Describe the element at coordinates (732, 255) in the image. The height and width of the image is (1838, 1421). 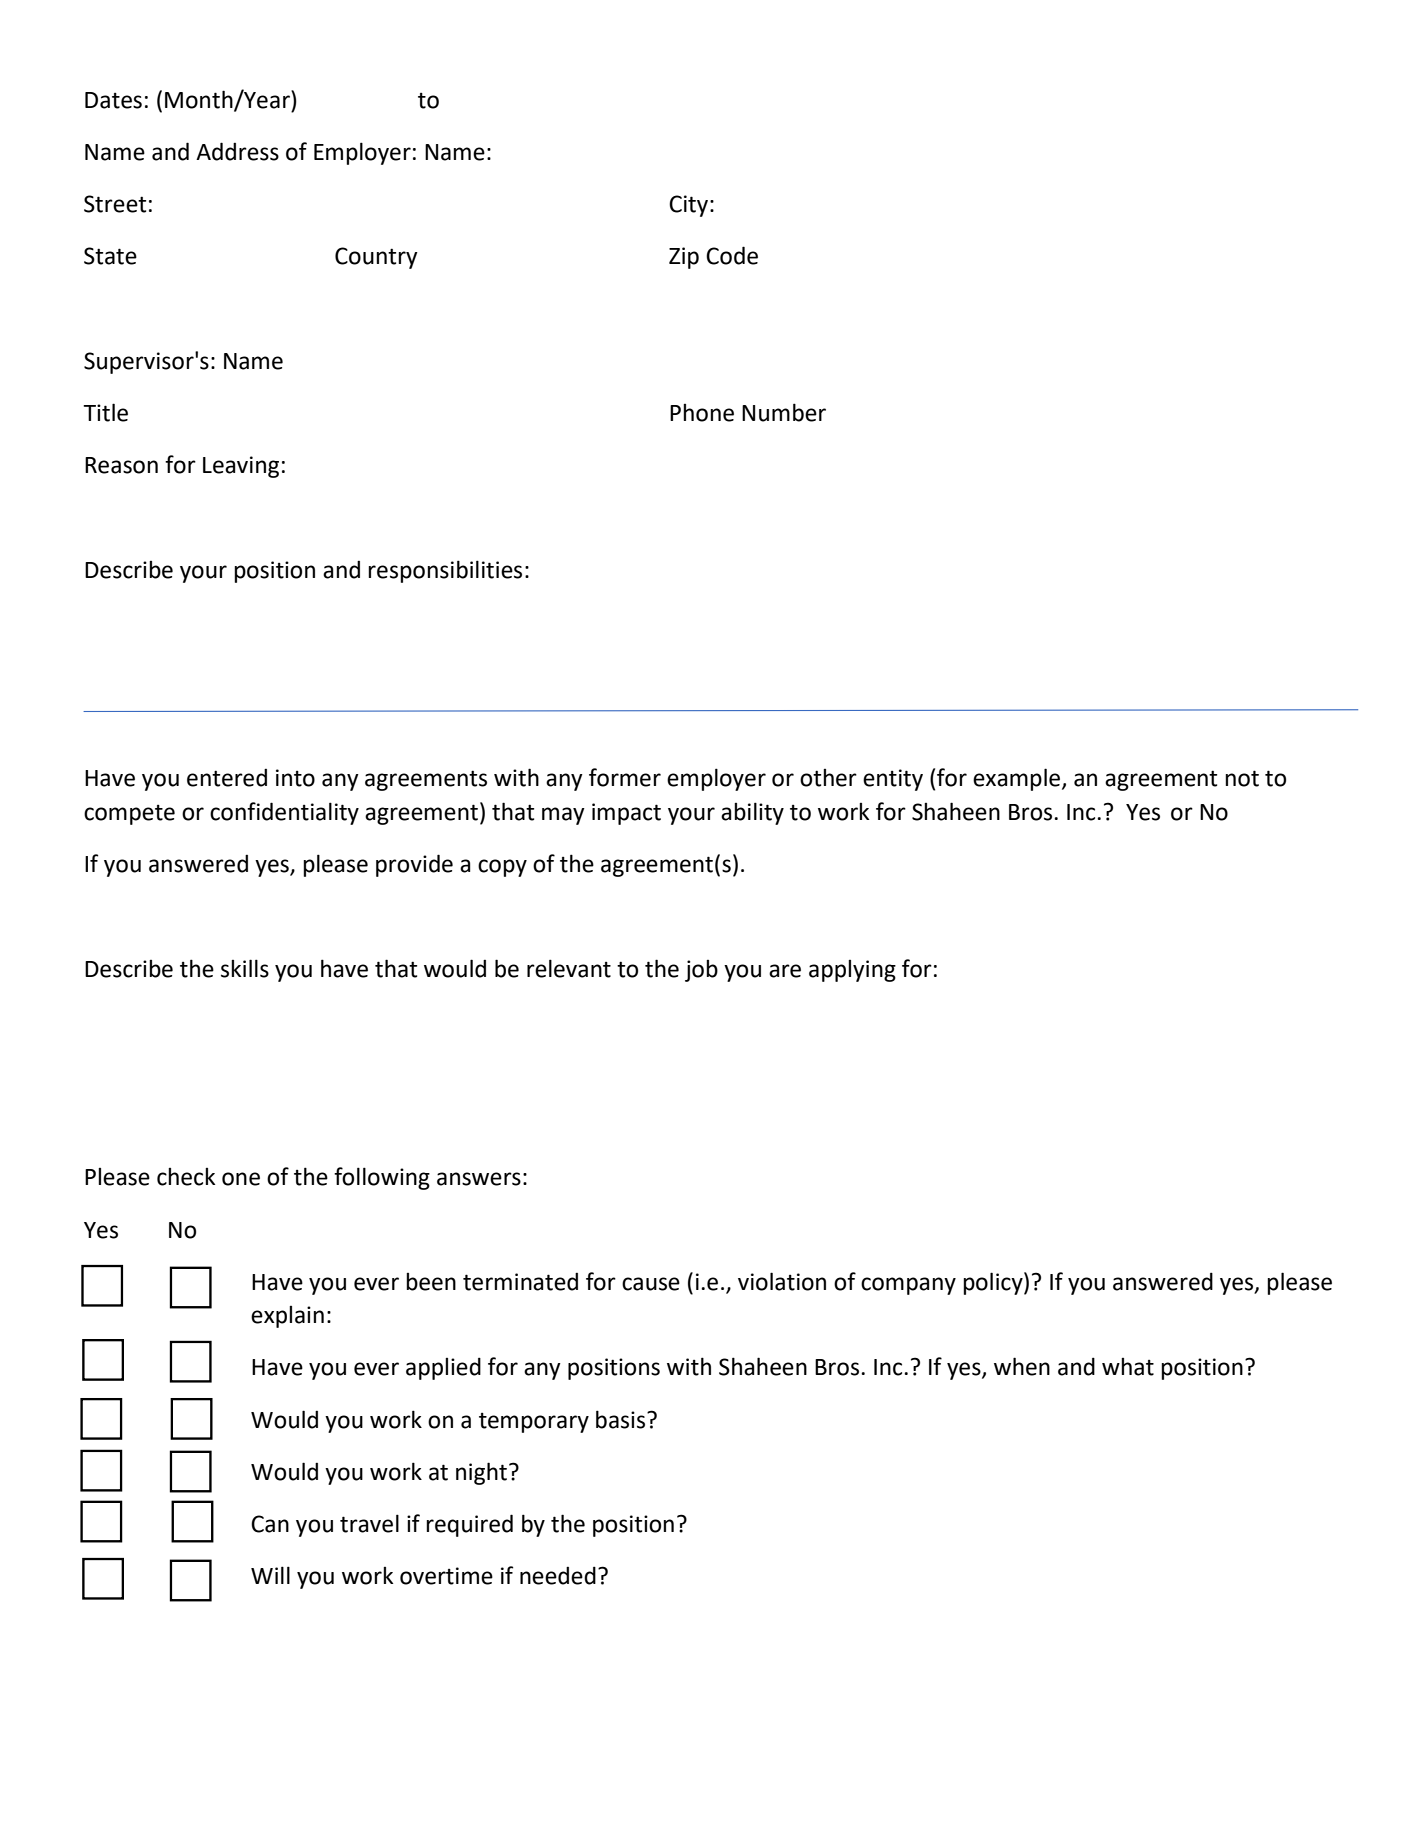
I see `Code` at that location.
